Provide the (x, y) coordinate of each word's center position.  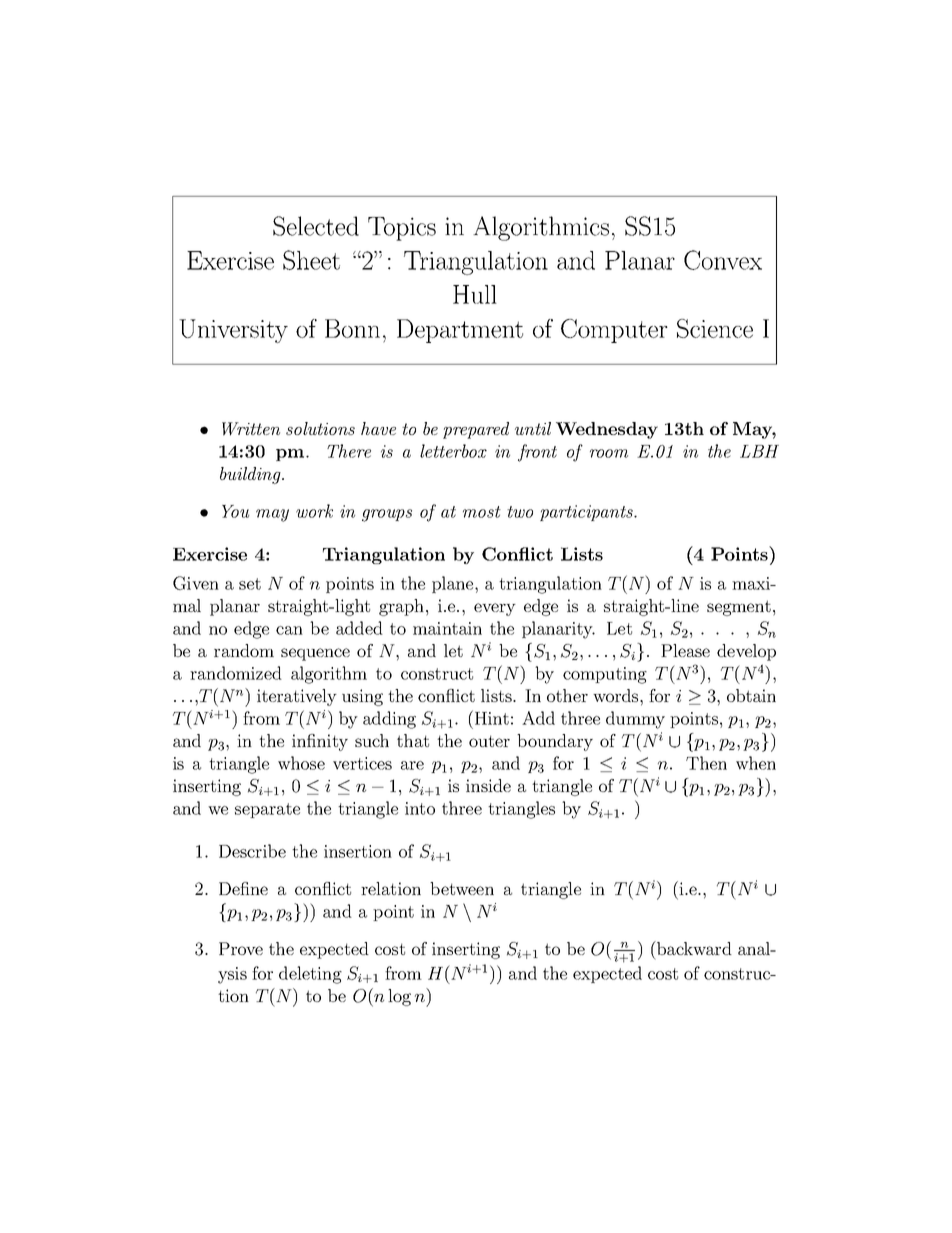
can (289, 630)
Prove (241, 948)
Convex (723, 260)
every (495, 609)
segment (739, 608)
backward (693, 948)
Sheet (311, 260)
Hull (475, 294)
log (399, 997)
